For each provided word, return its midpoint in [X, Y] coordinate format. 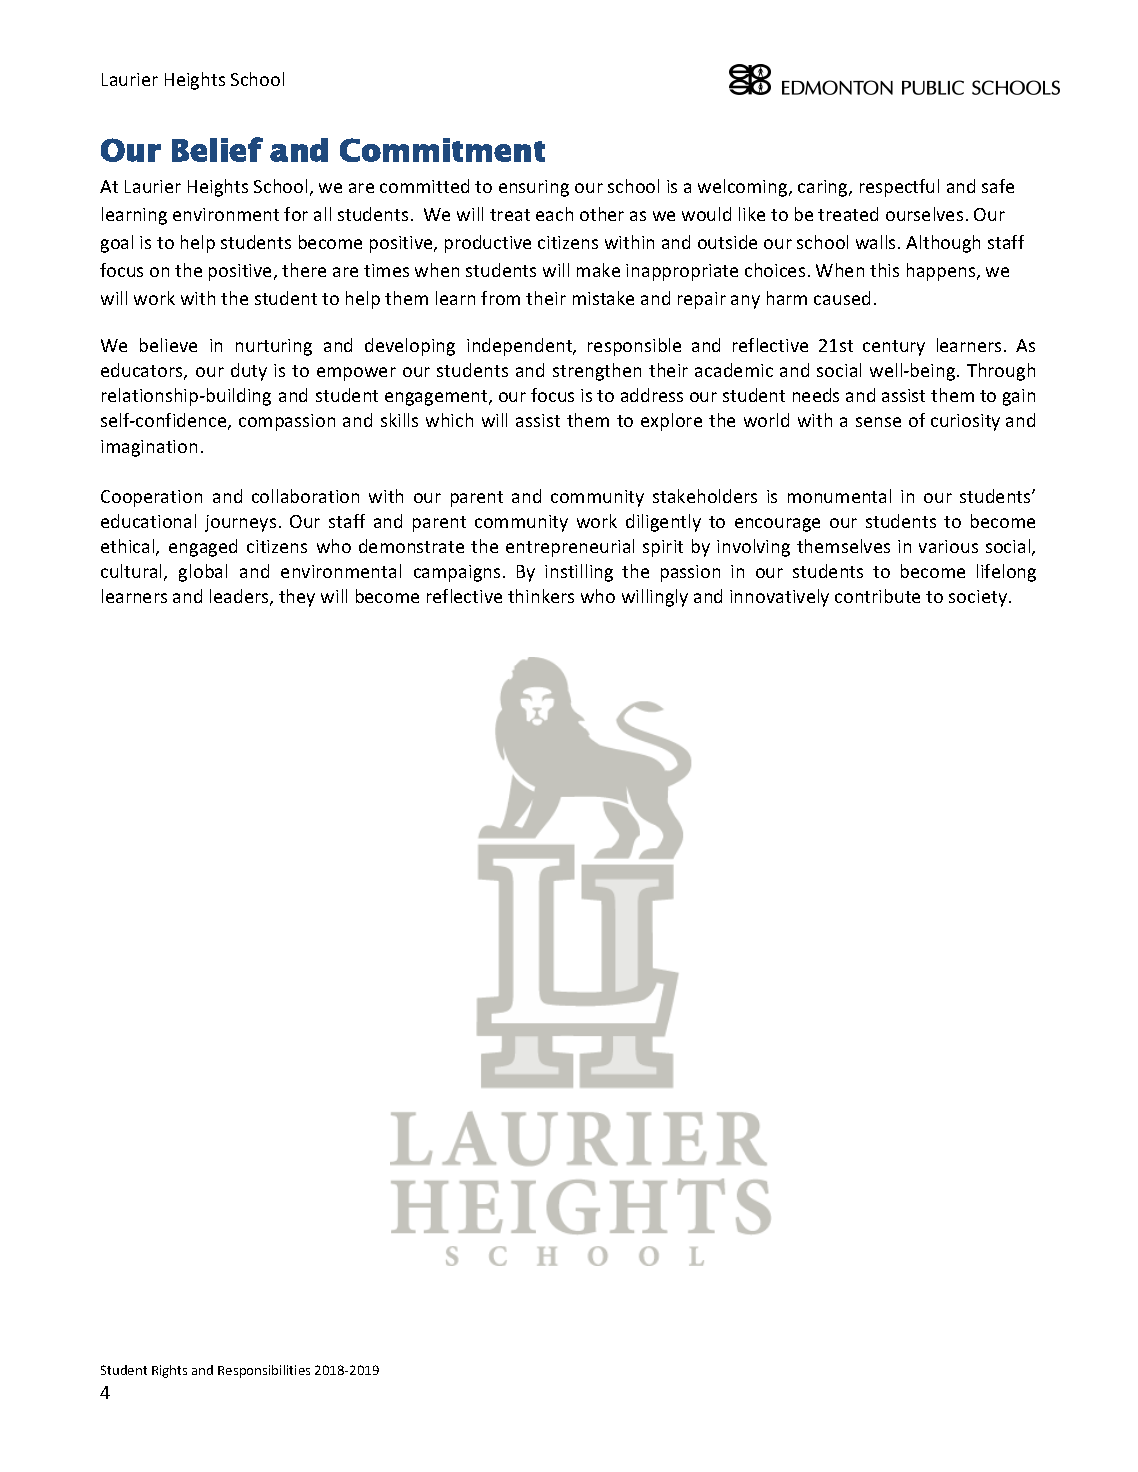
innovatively [779, 598]
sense [878, 422]
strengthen [597, 372]
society [978, 598]
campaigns [457, 573]
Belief [217, 149]
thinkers [541, 596]
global [203, 573]
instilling [579, 573]
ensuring [534, 188]
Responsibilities [264, 1371]
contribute [877, 596]
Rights [169, 1371]
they [297, 598]
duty [249, 372]
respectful [899, 188]
